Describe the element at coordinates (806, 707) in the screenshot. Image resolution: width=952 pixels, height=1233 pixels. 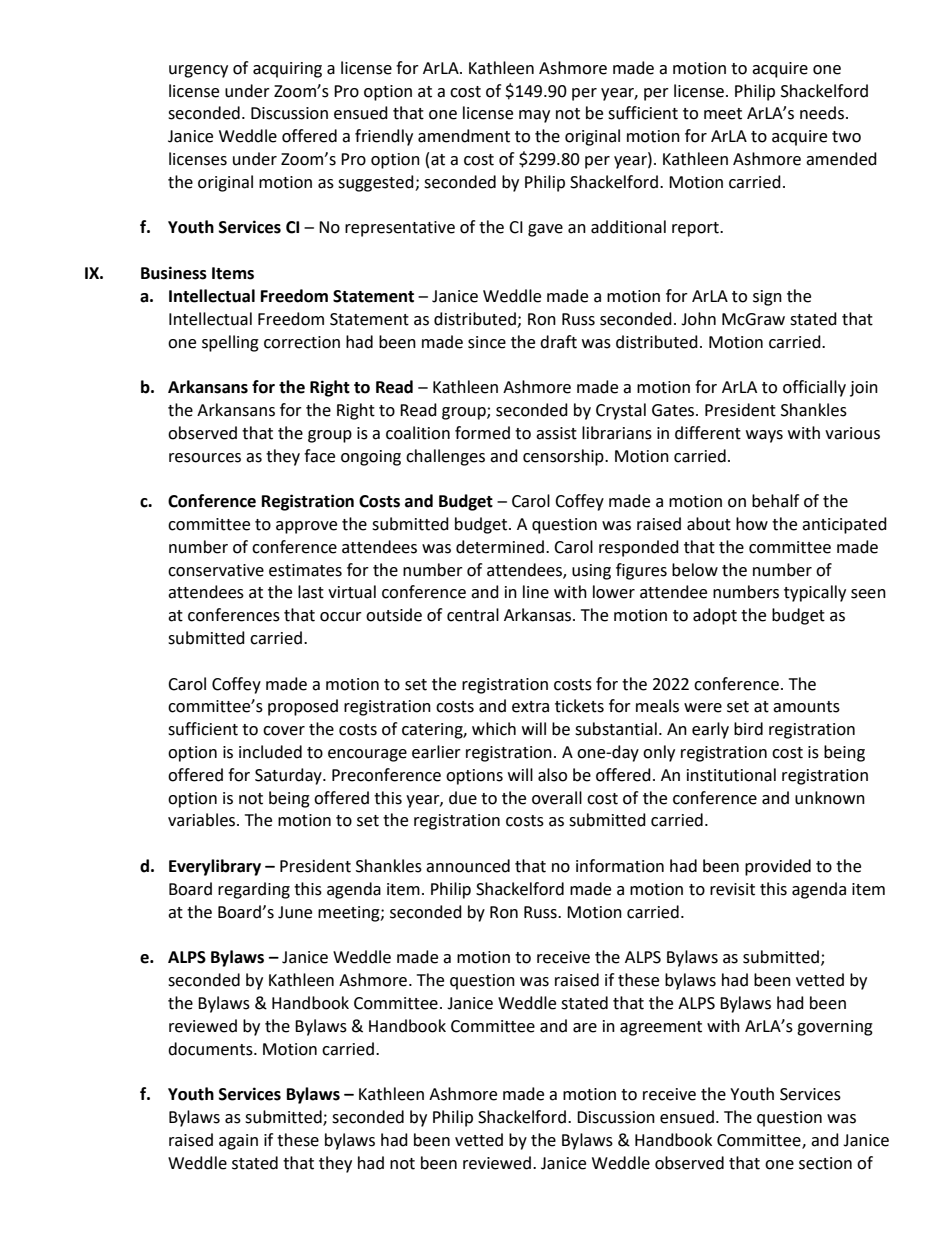
I see `amounts` at that location.
